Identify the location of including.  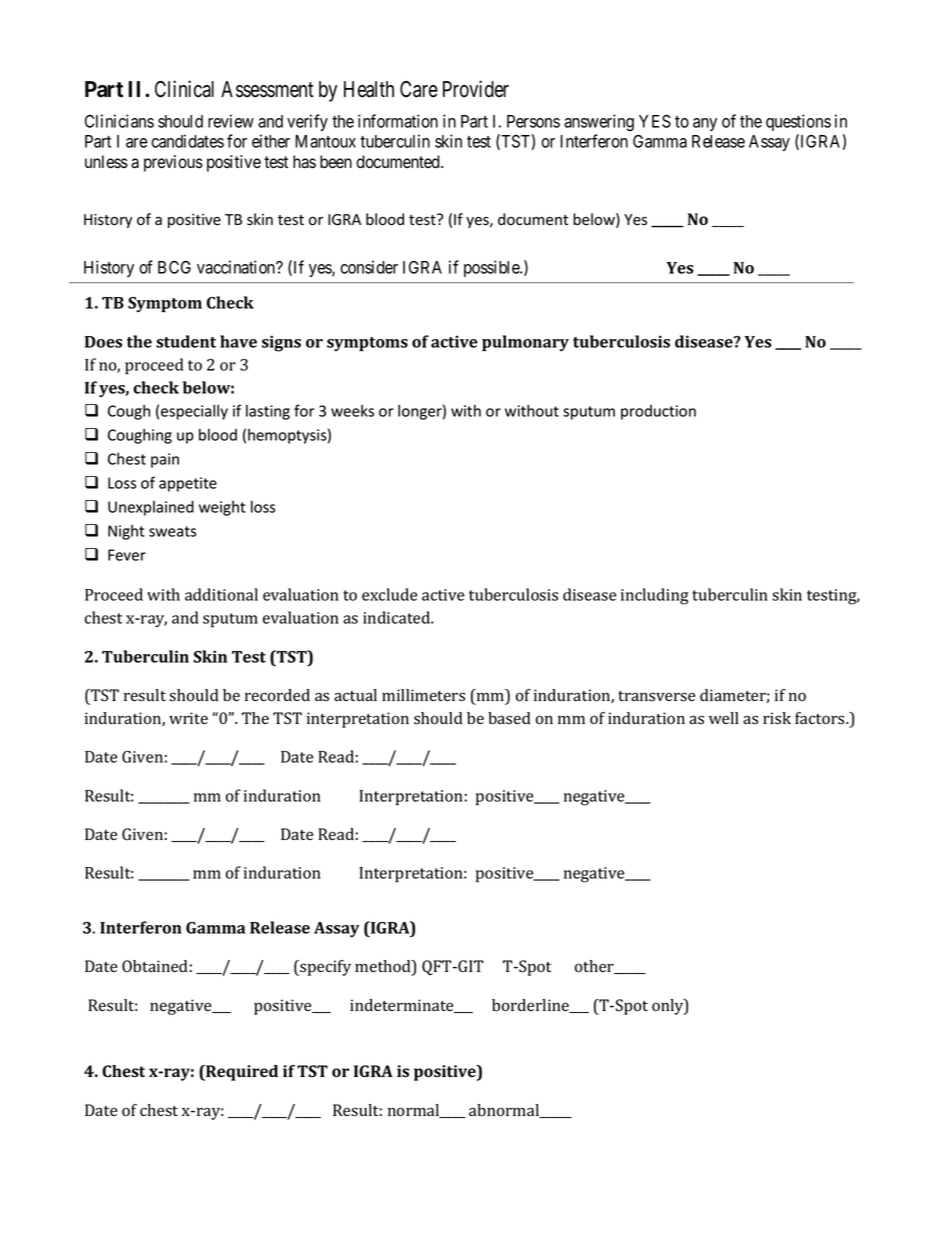
(655, 596).
